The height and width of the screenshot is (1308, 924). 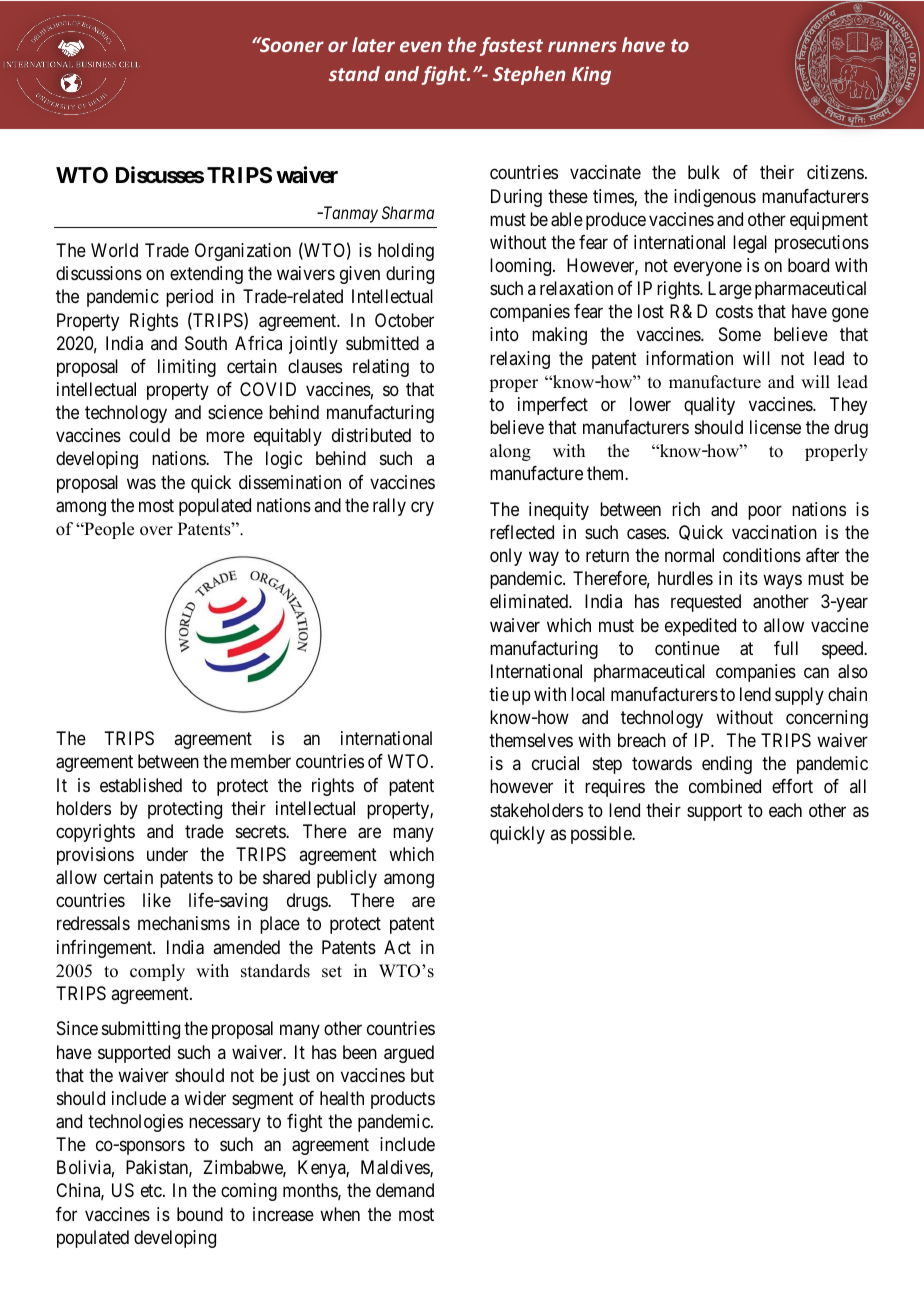 What do you see at coordinates (775, 427) in the screenshot?
I see `license` at bounding box center [775, 427].
